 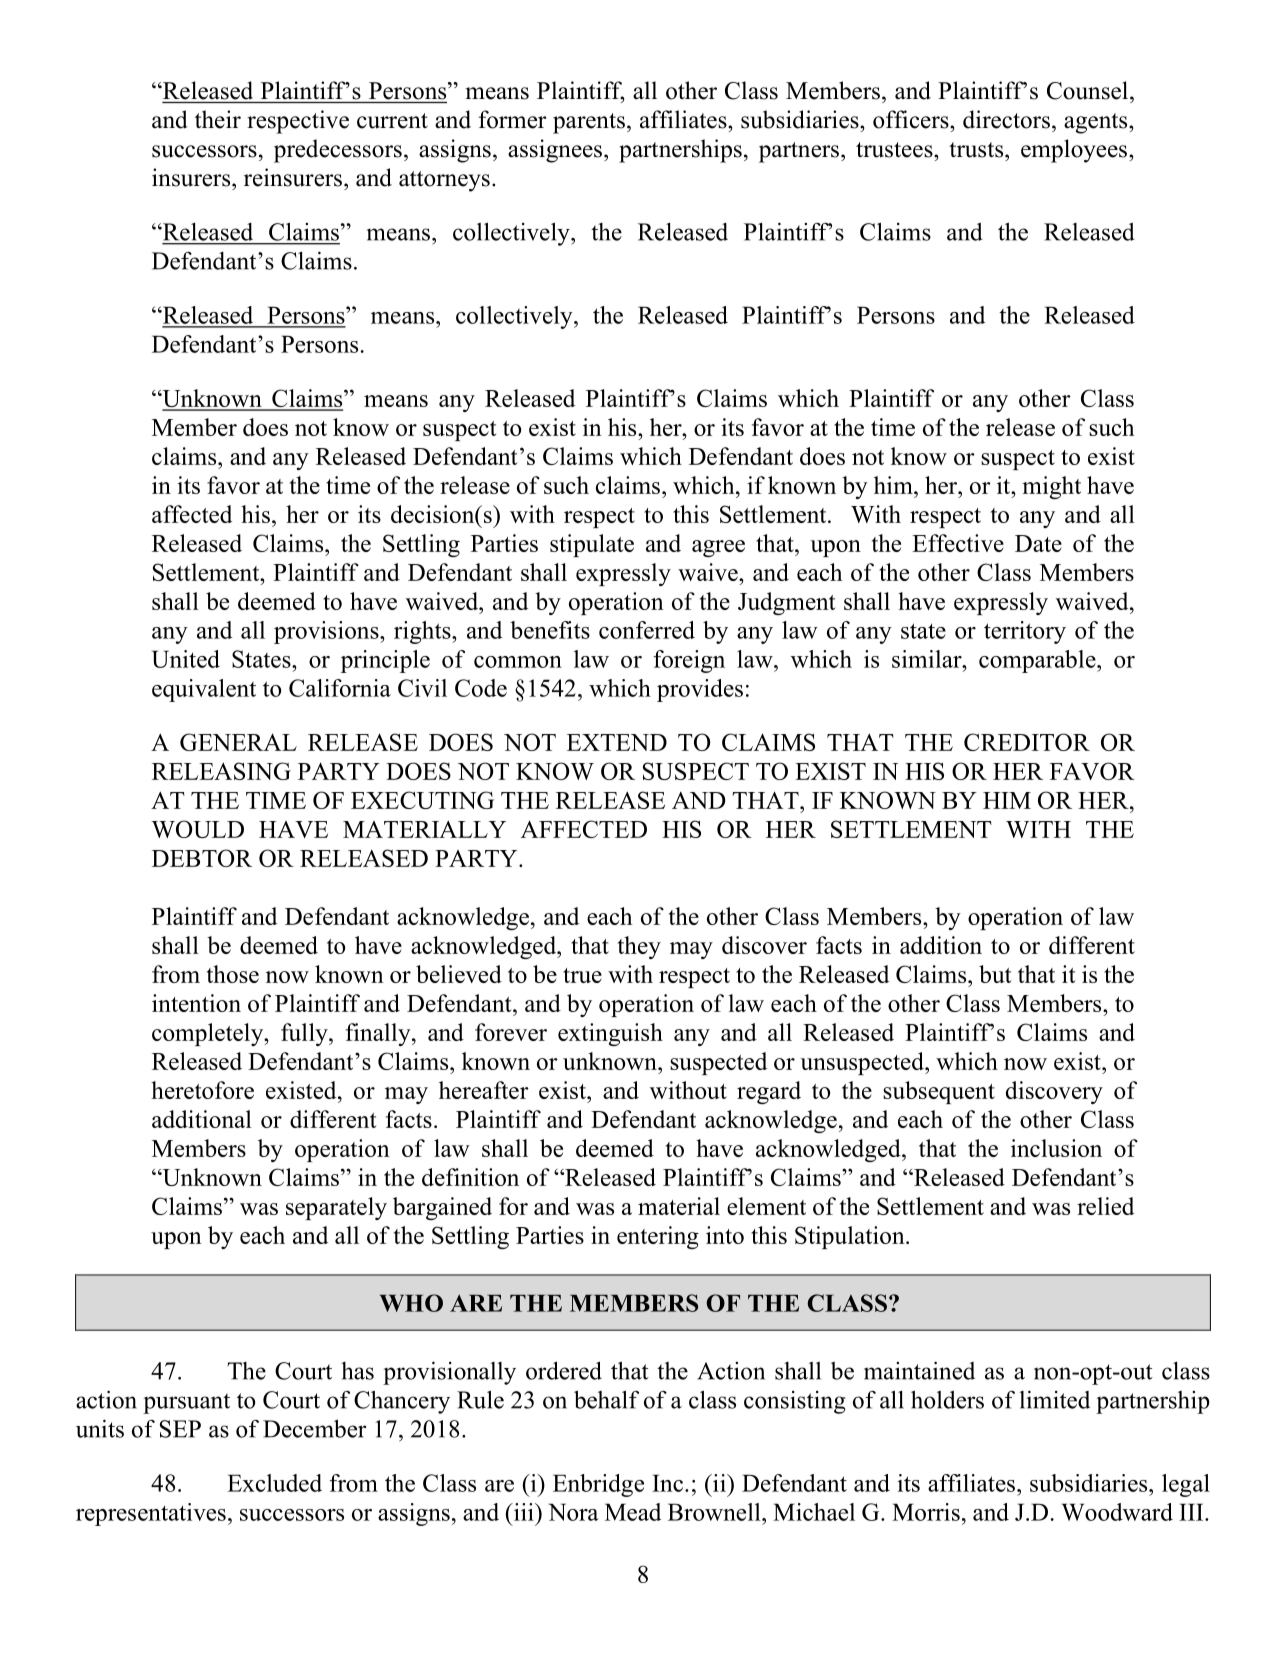 I want to click on EXTEND, so click(x=617, y=742).
